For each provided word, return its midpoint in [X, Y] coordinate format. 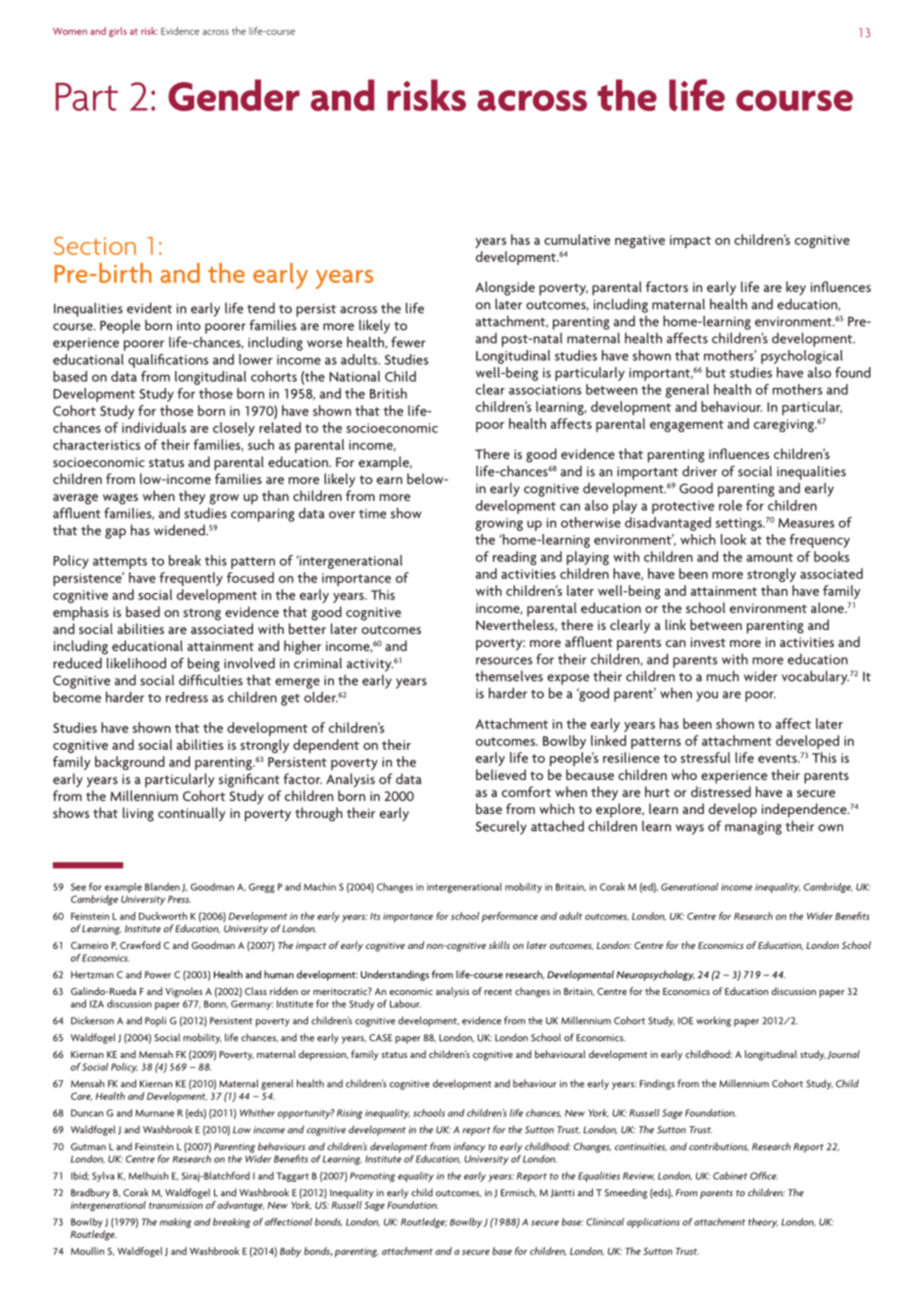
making [175, 1223]
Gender [234, 95]
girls [118, 32]
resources [504, 661]
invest [708, 642]
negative [640, 241]
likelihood [136, 663]
